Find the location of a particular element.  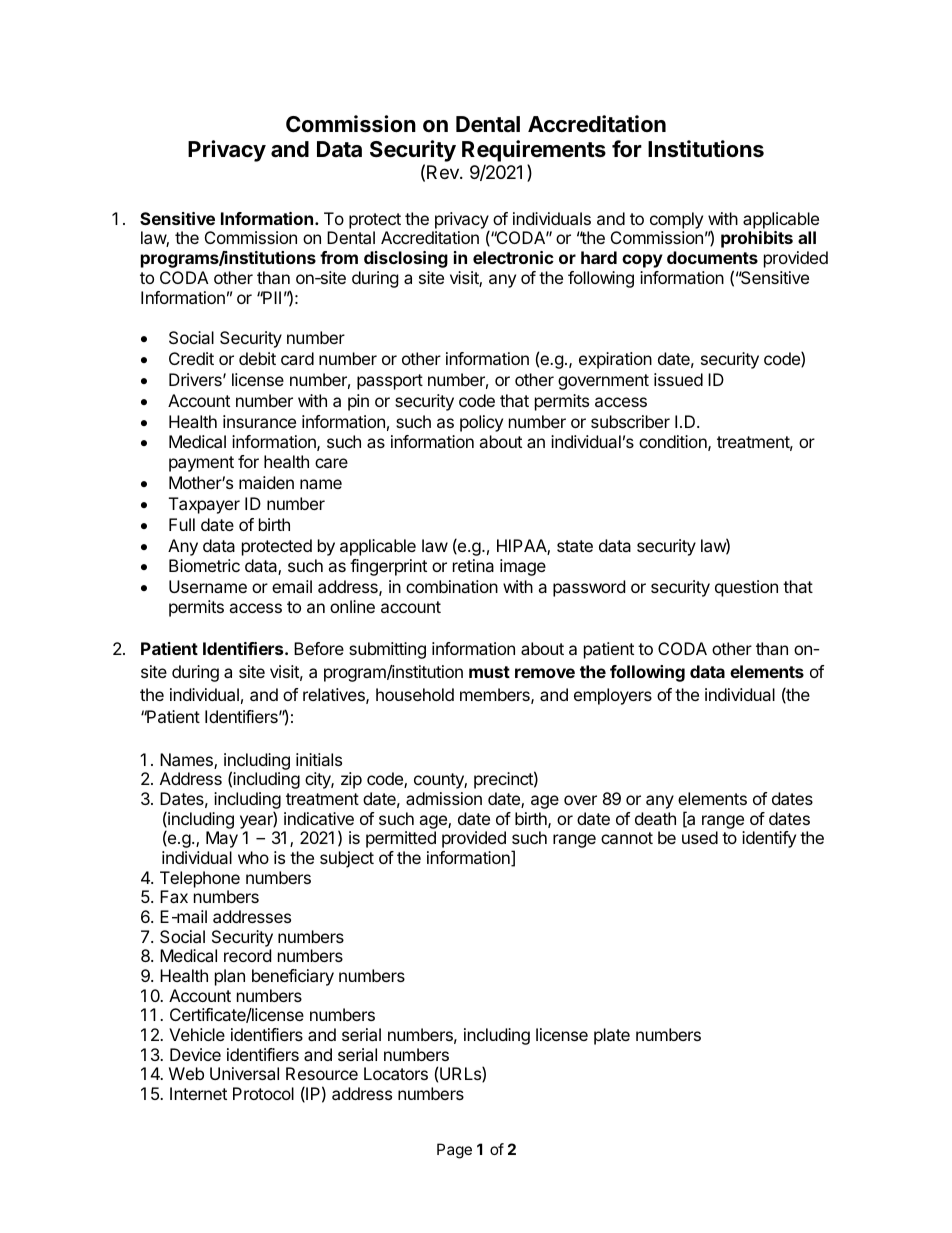

Protocol is located at coordinates (263, 1093).
